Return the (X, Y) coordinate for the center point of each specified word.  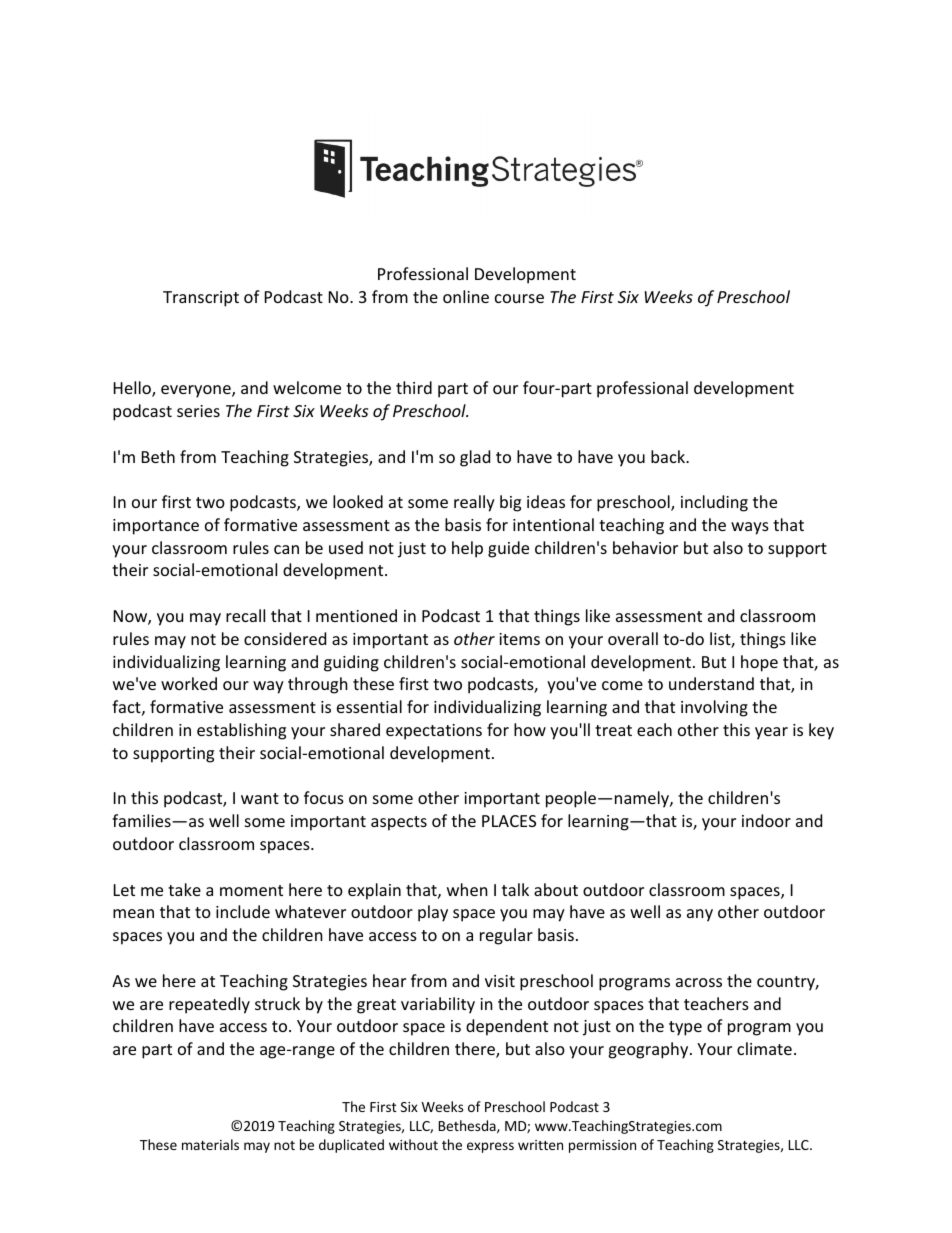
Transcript (201, 299)
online (466, 296)
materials (210, 1144)
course (519, 298)
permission (602, 1146)
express (490, 1147)
